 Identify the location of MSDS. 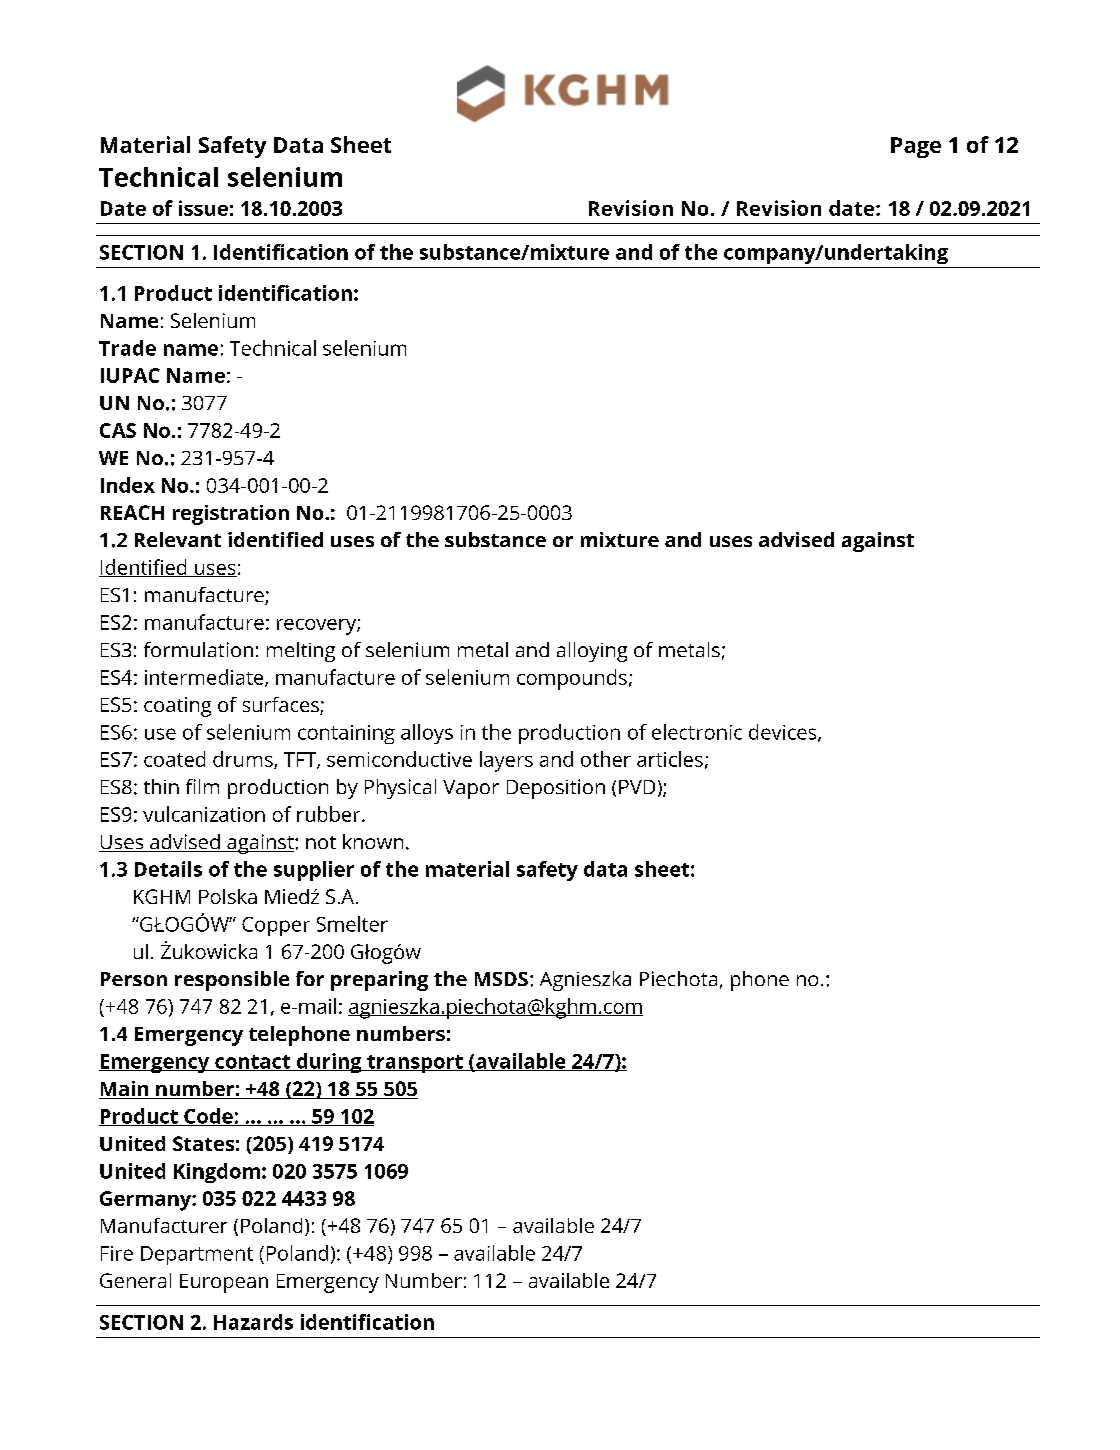
(501, 979).
